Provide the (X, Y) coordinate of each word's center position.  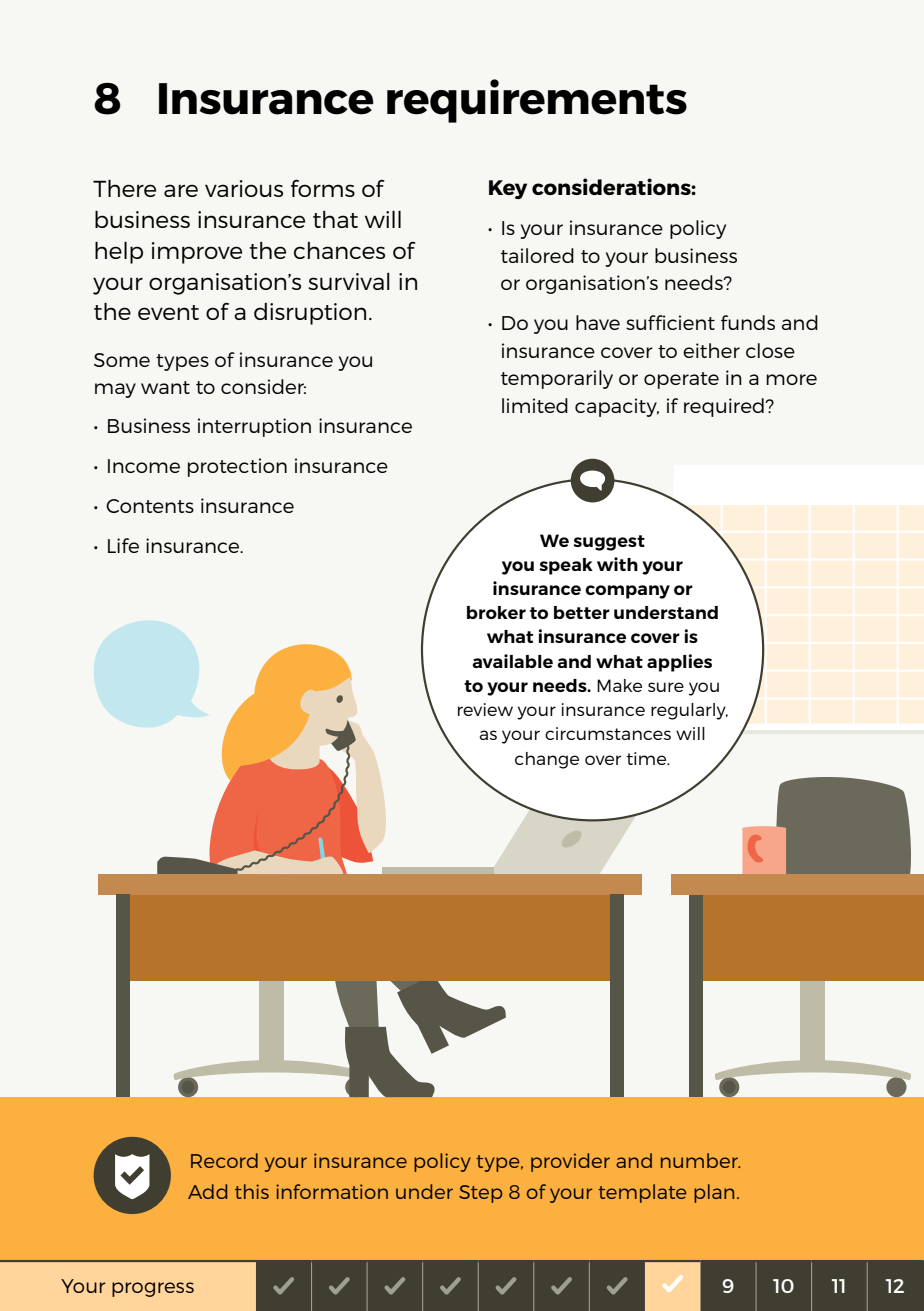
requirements (537, 101)
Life (123, 545)
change (547, 760)
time (648, 758)
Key (508, 189)
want (165, 387)
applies (679, 663)
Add (207, 1191)
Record (224, 1160)
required (725, 407)
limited (535, 405)
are (181, 190)
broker (496, 612)
